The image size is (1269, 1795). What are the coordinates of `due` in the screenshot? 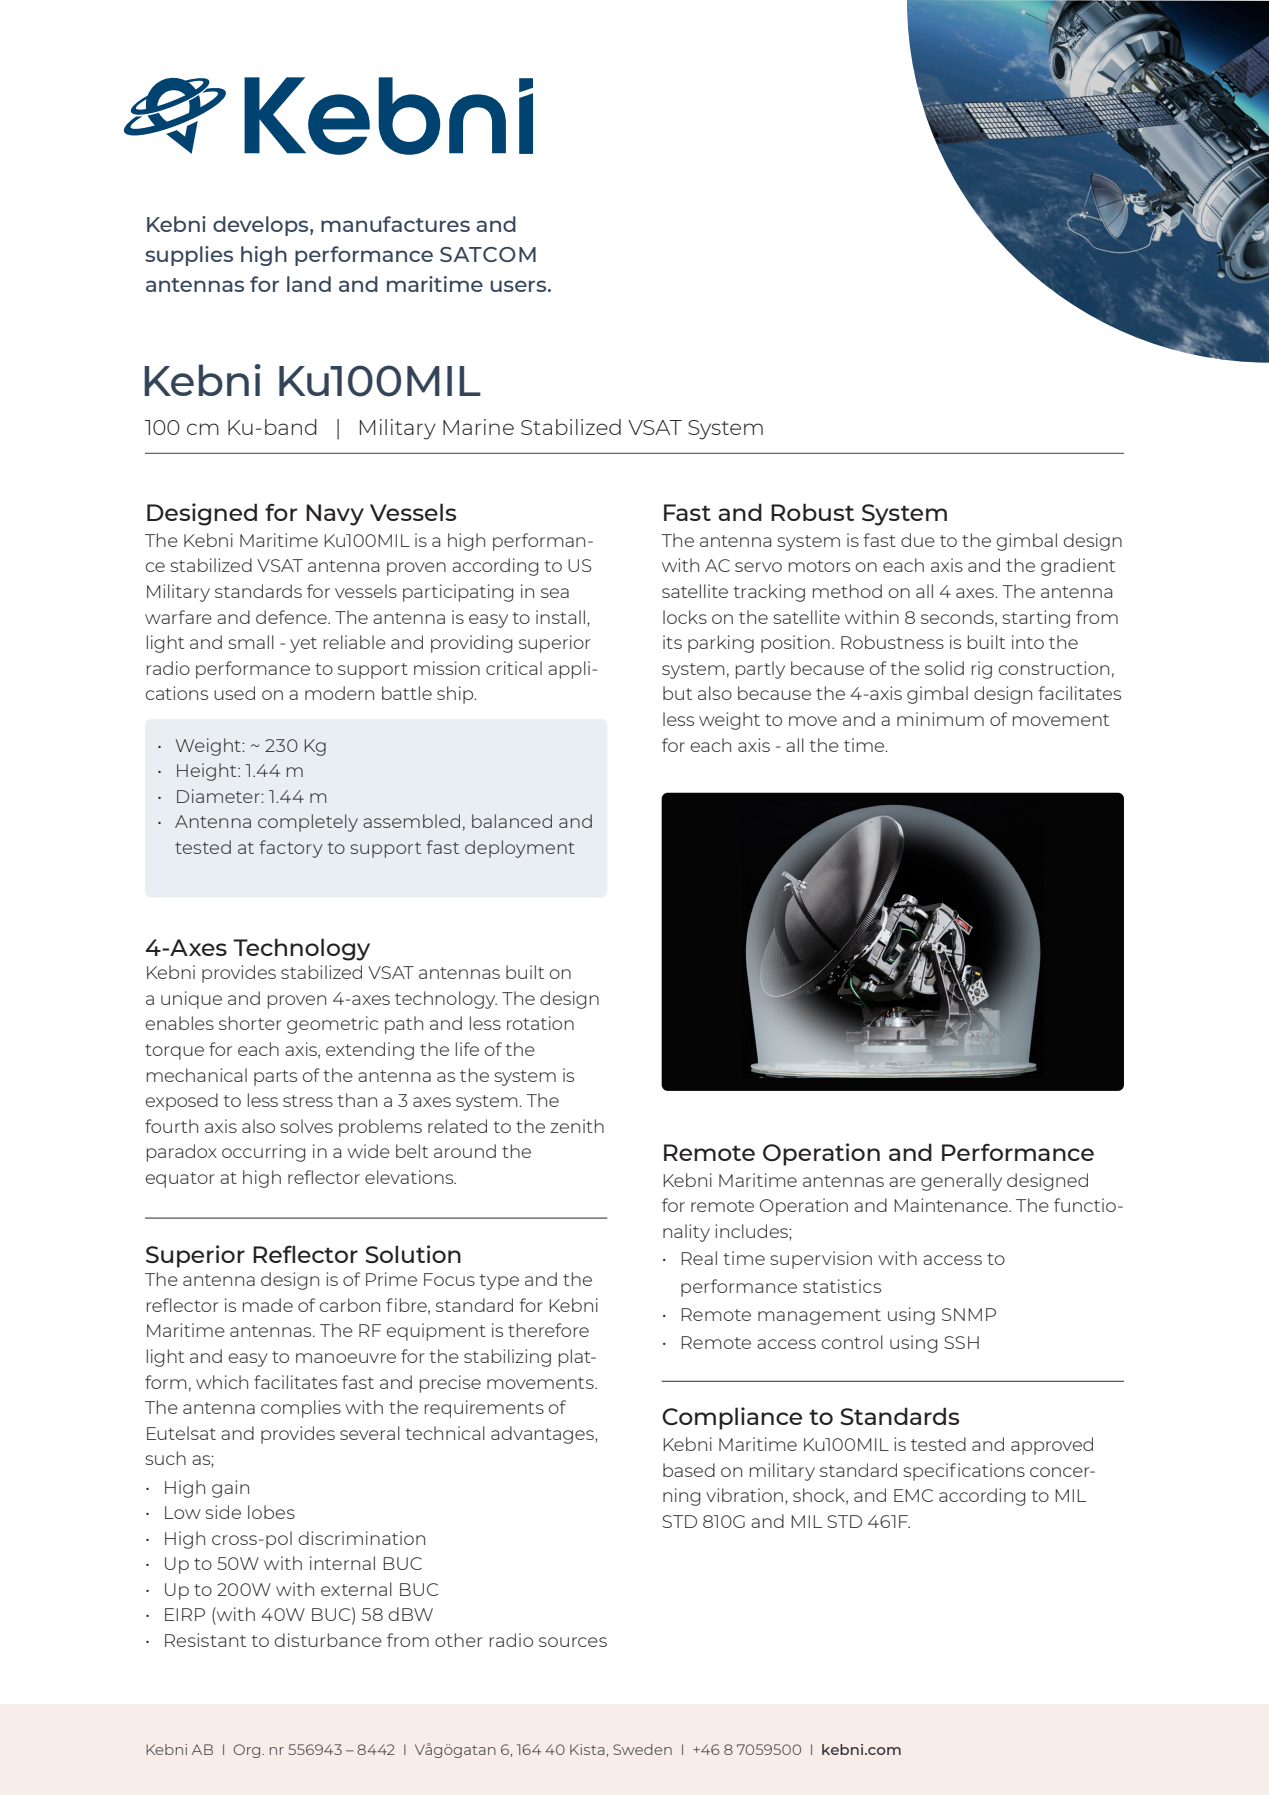 It's located at (918, 540).
